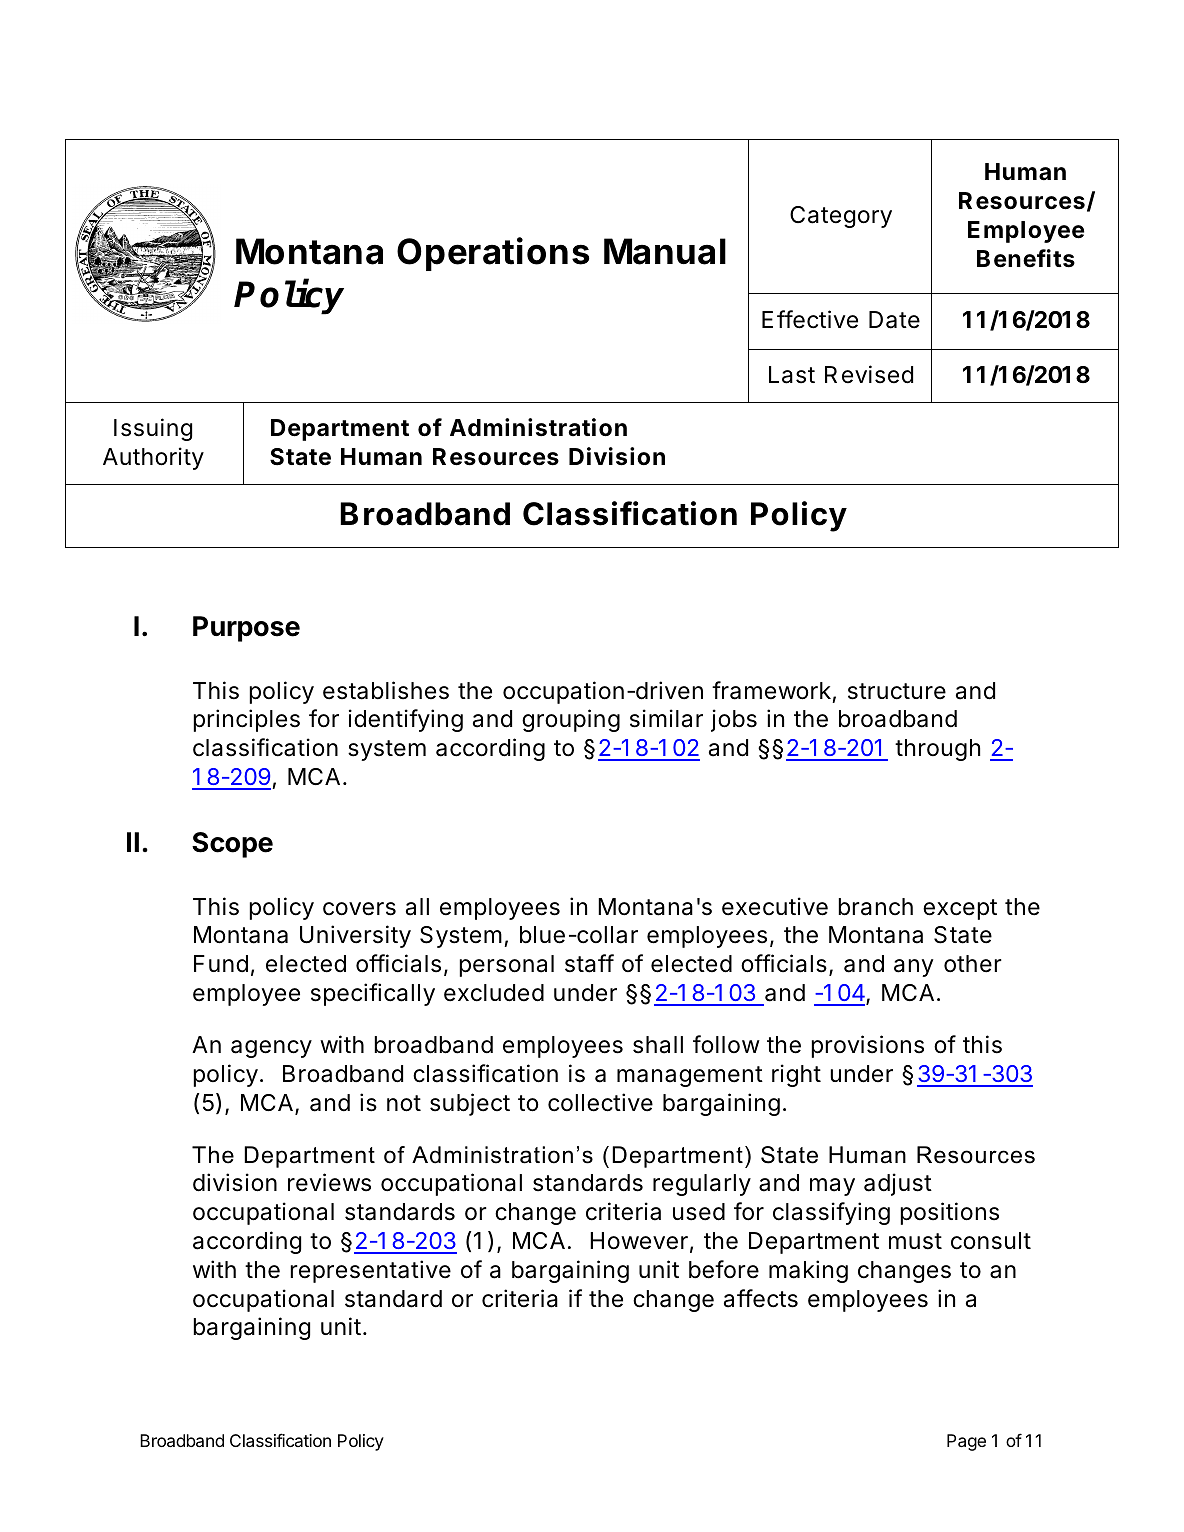 This screenshot has width=1184, height=1532. Describe the element at coordinates (493, 254) in the screenshot. I see `Operations` at that location.
